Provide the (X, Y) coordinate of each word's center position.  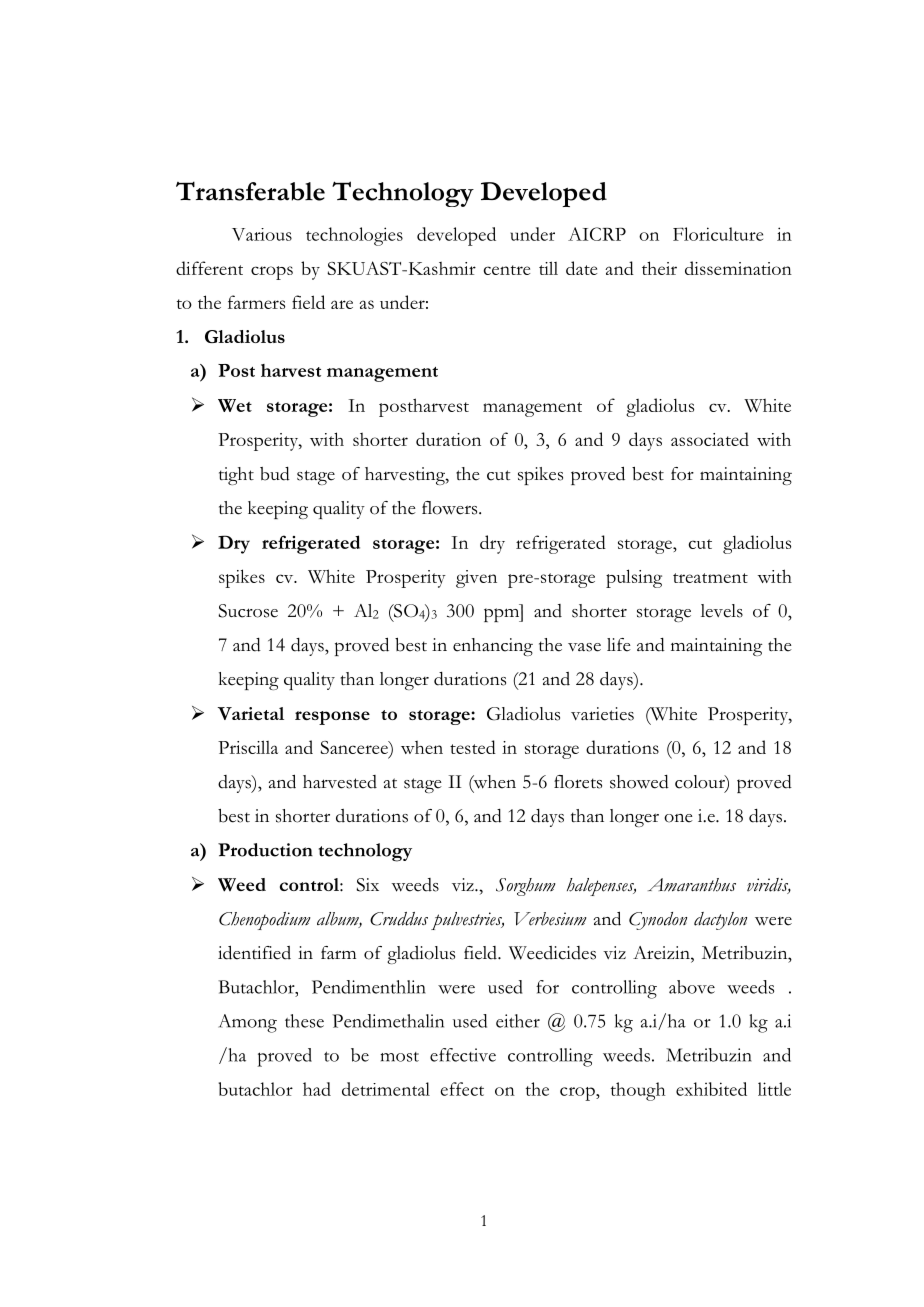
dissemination (738, 268)
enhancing (493, 647)
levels (722, 611)
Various (262, 234)
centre (507, 270)
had (317, 1089)
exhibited (711, 1089)
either (518, 1021)
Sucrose (248, 611)
